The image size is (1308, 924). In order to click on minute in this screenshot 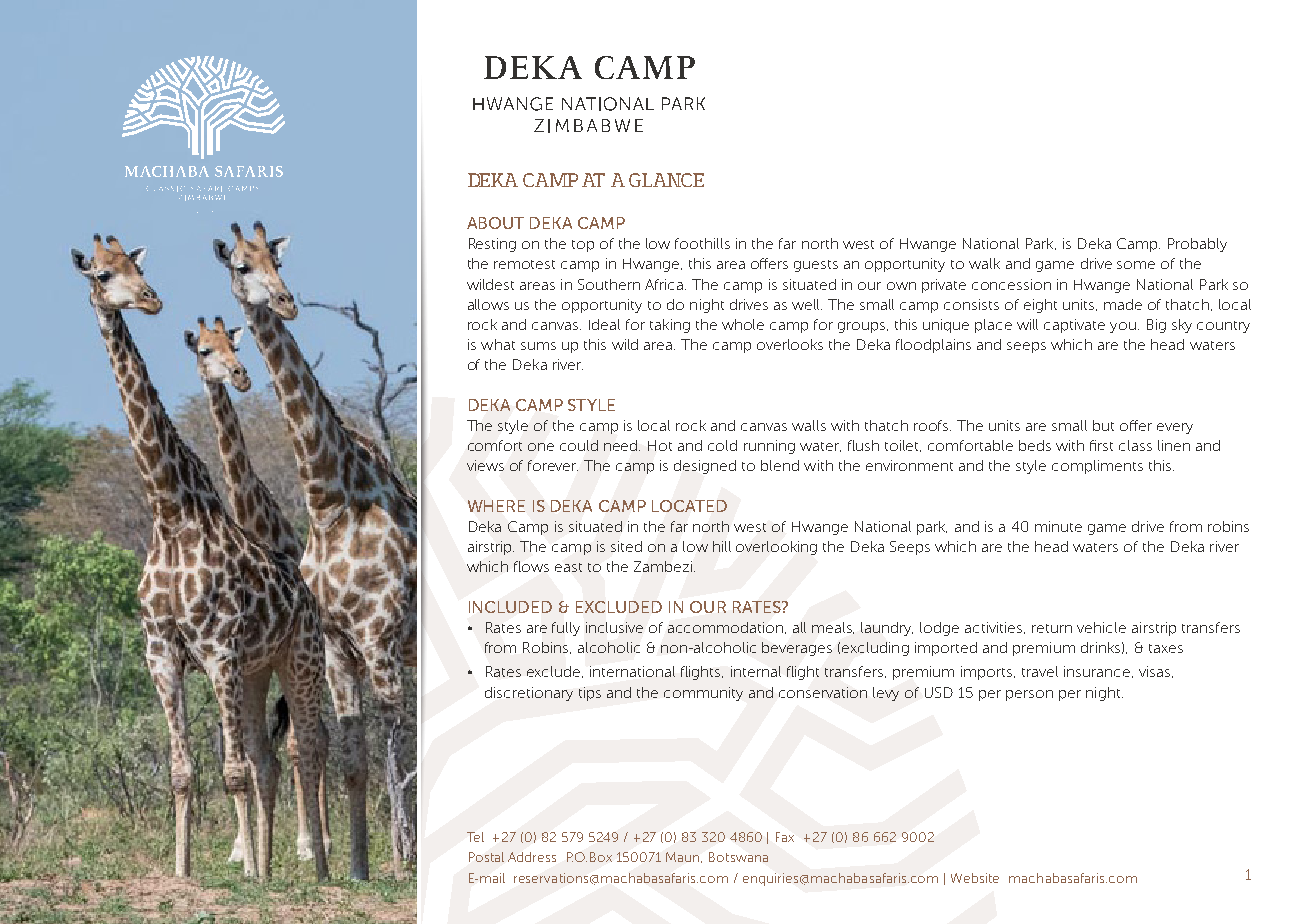, I will do `click(1058, 526)`.
